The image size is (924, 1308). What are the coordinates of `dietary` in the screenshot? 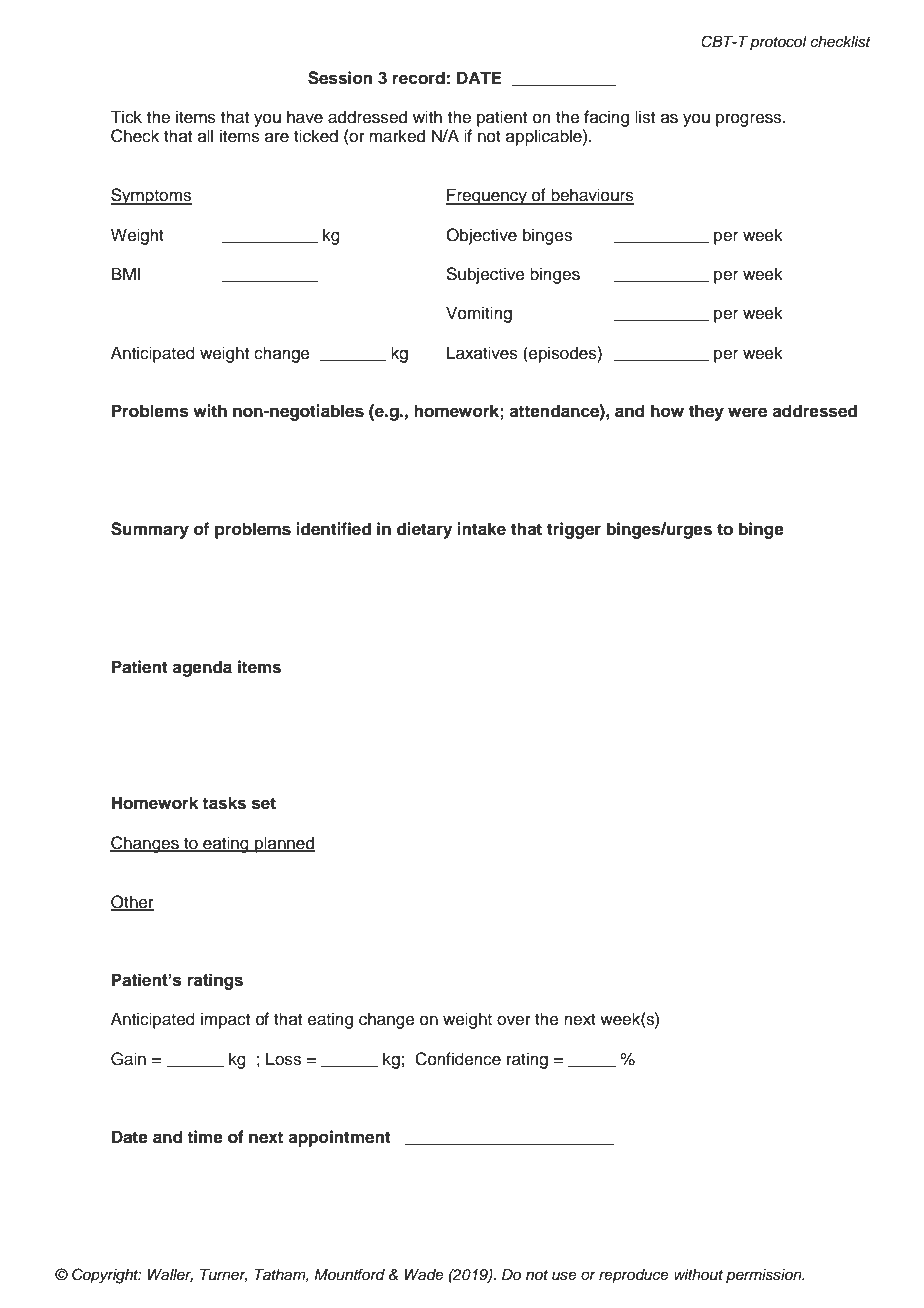 It's located at (424, 530).
